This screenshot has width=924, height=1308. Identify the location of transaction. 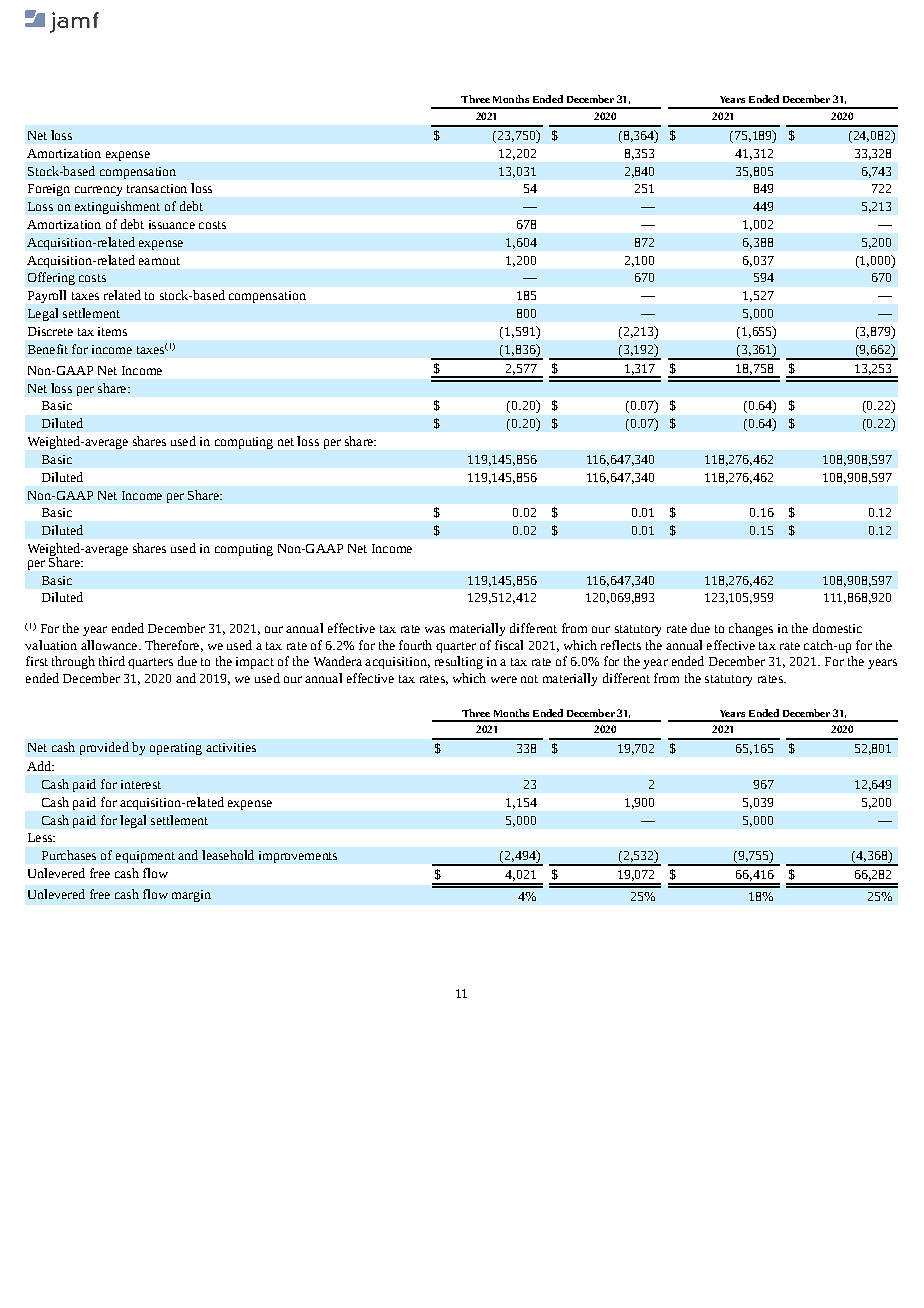
(157, 188).
